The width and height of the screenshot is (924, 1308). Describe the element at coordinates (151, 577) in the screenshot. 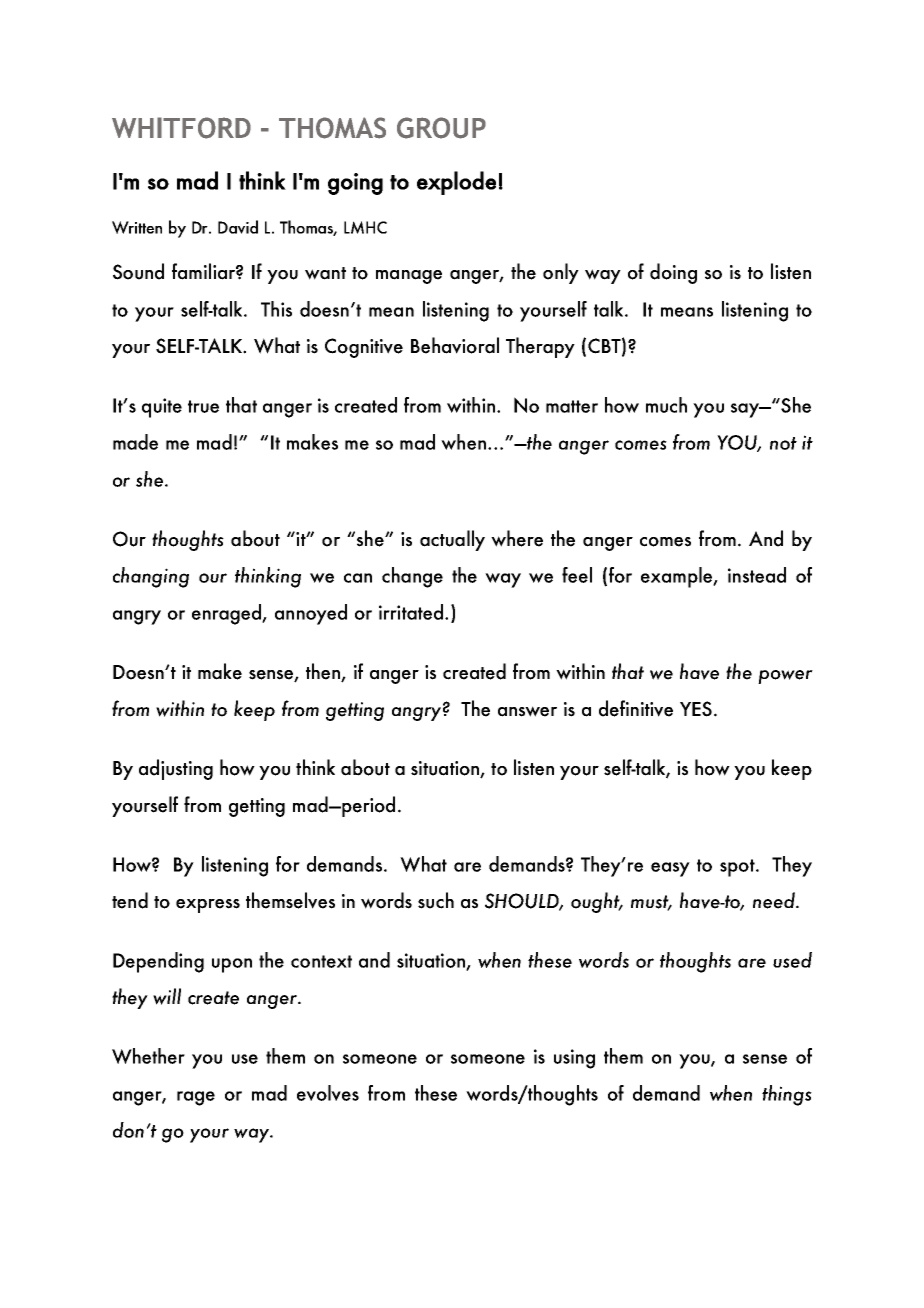

I see `changing` at that location.
